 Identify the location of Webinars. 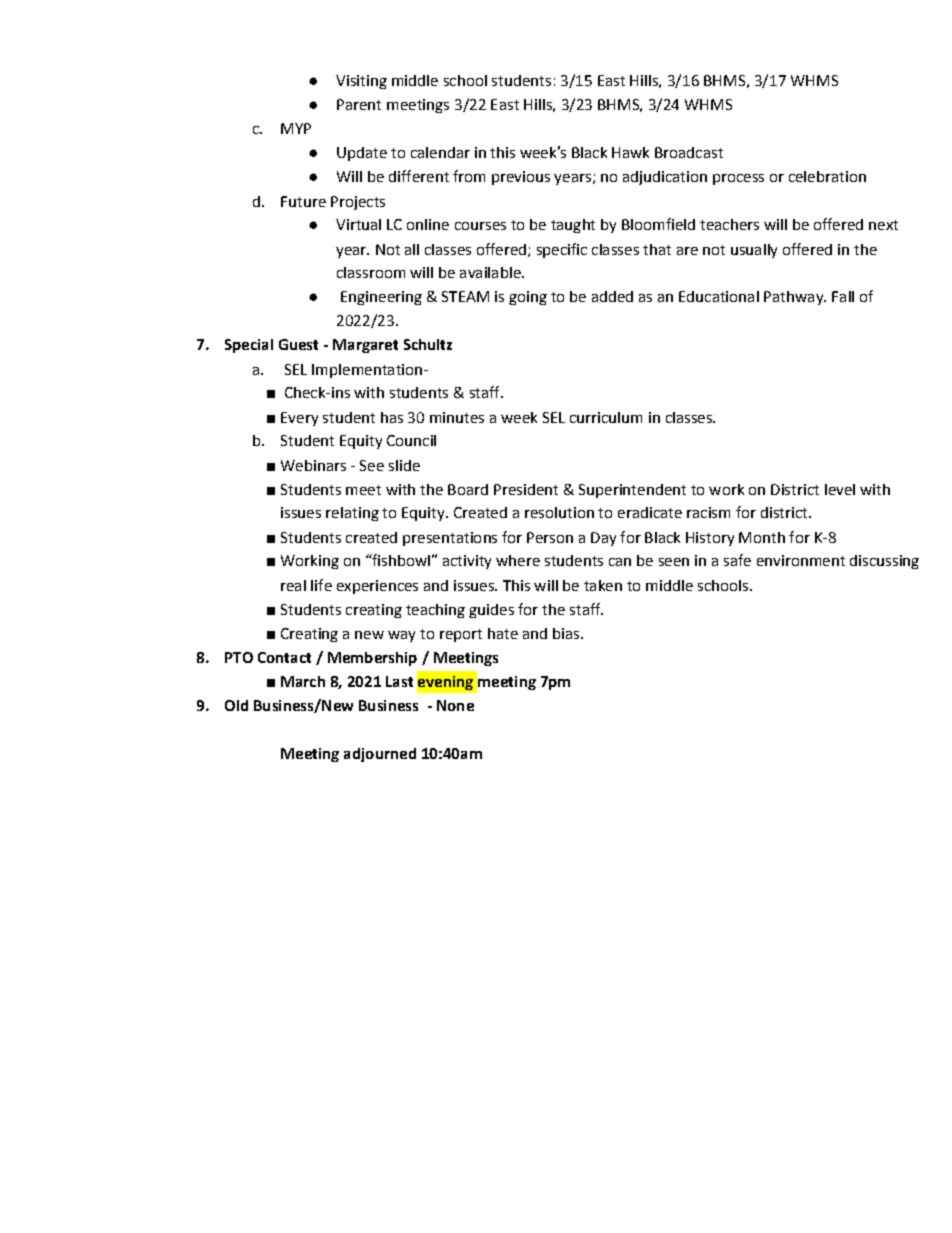
(313, 465).
